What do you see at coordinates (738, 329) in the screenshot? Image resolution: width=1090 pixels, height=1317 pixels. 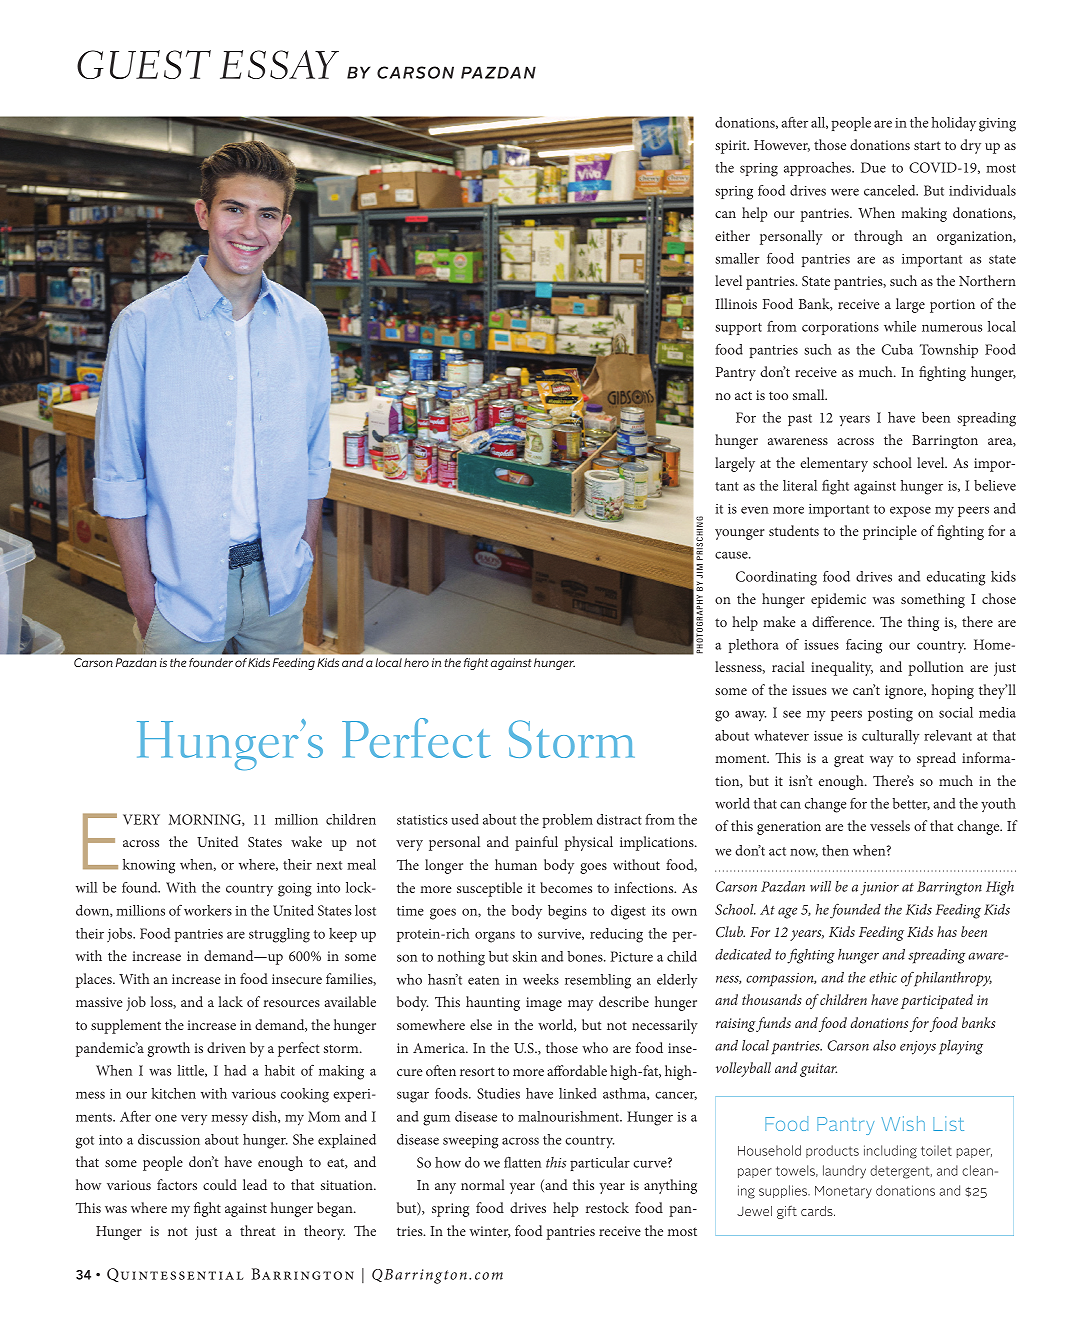 I see `support` at bounding box center [738, 329].
